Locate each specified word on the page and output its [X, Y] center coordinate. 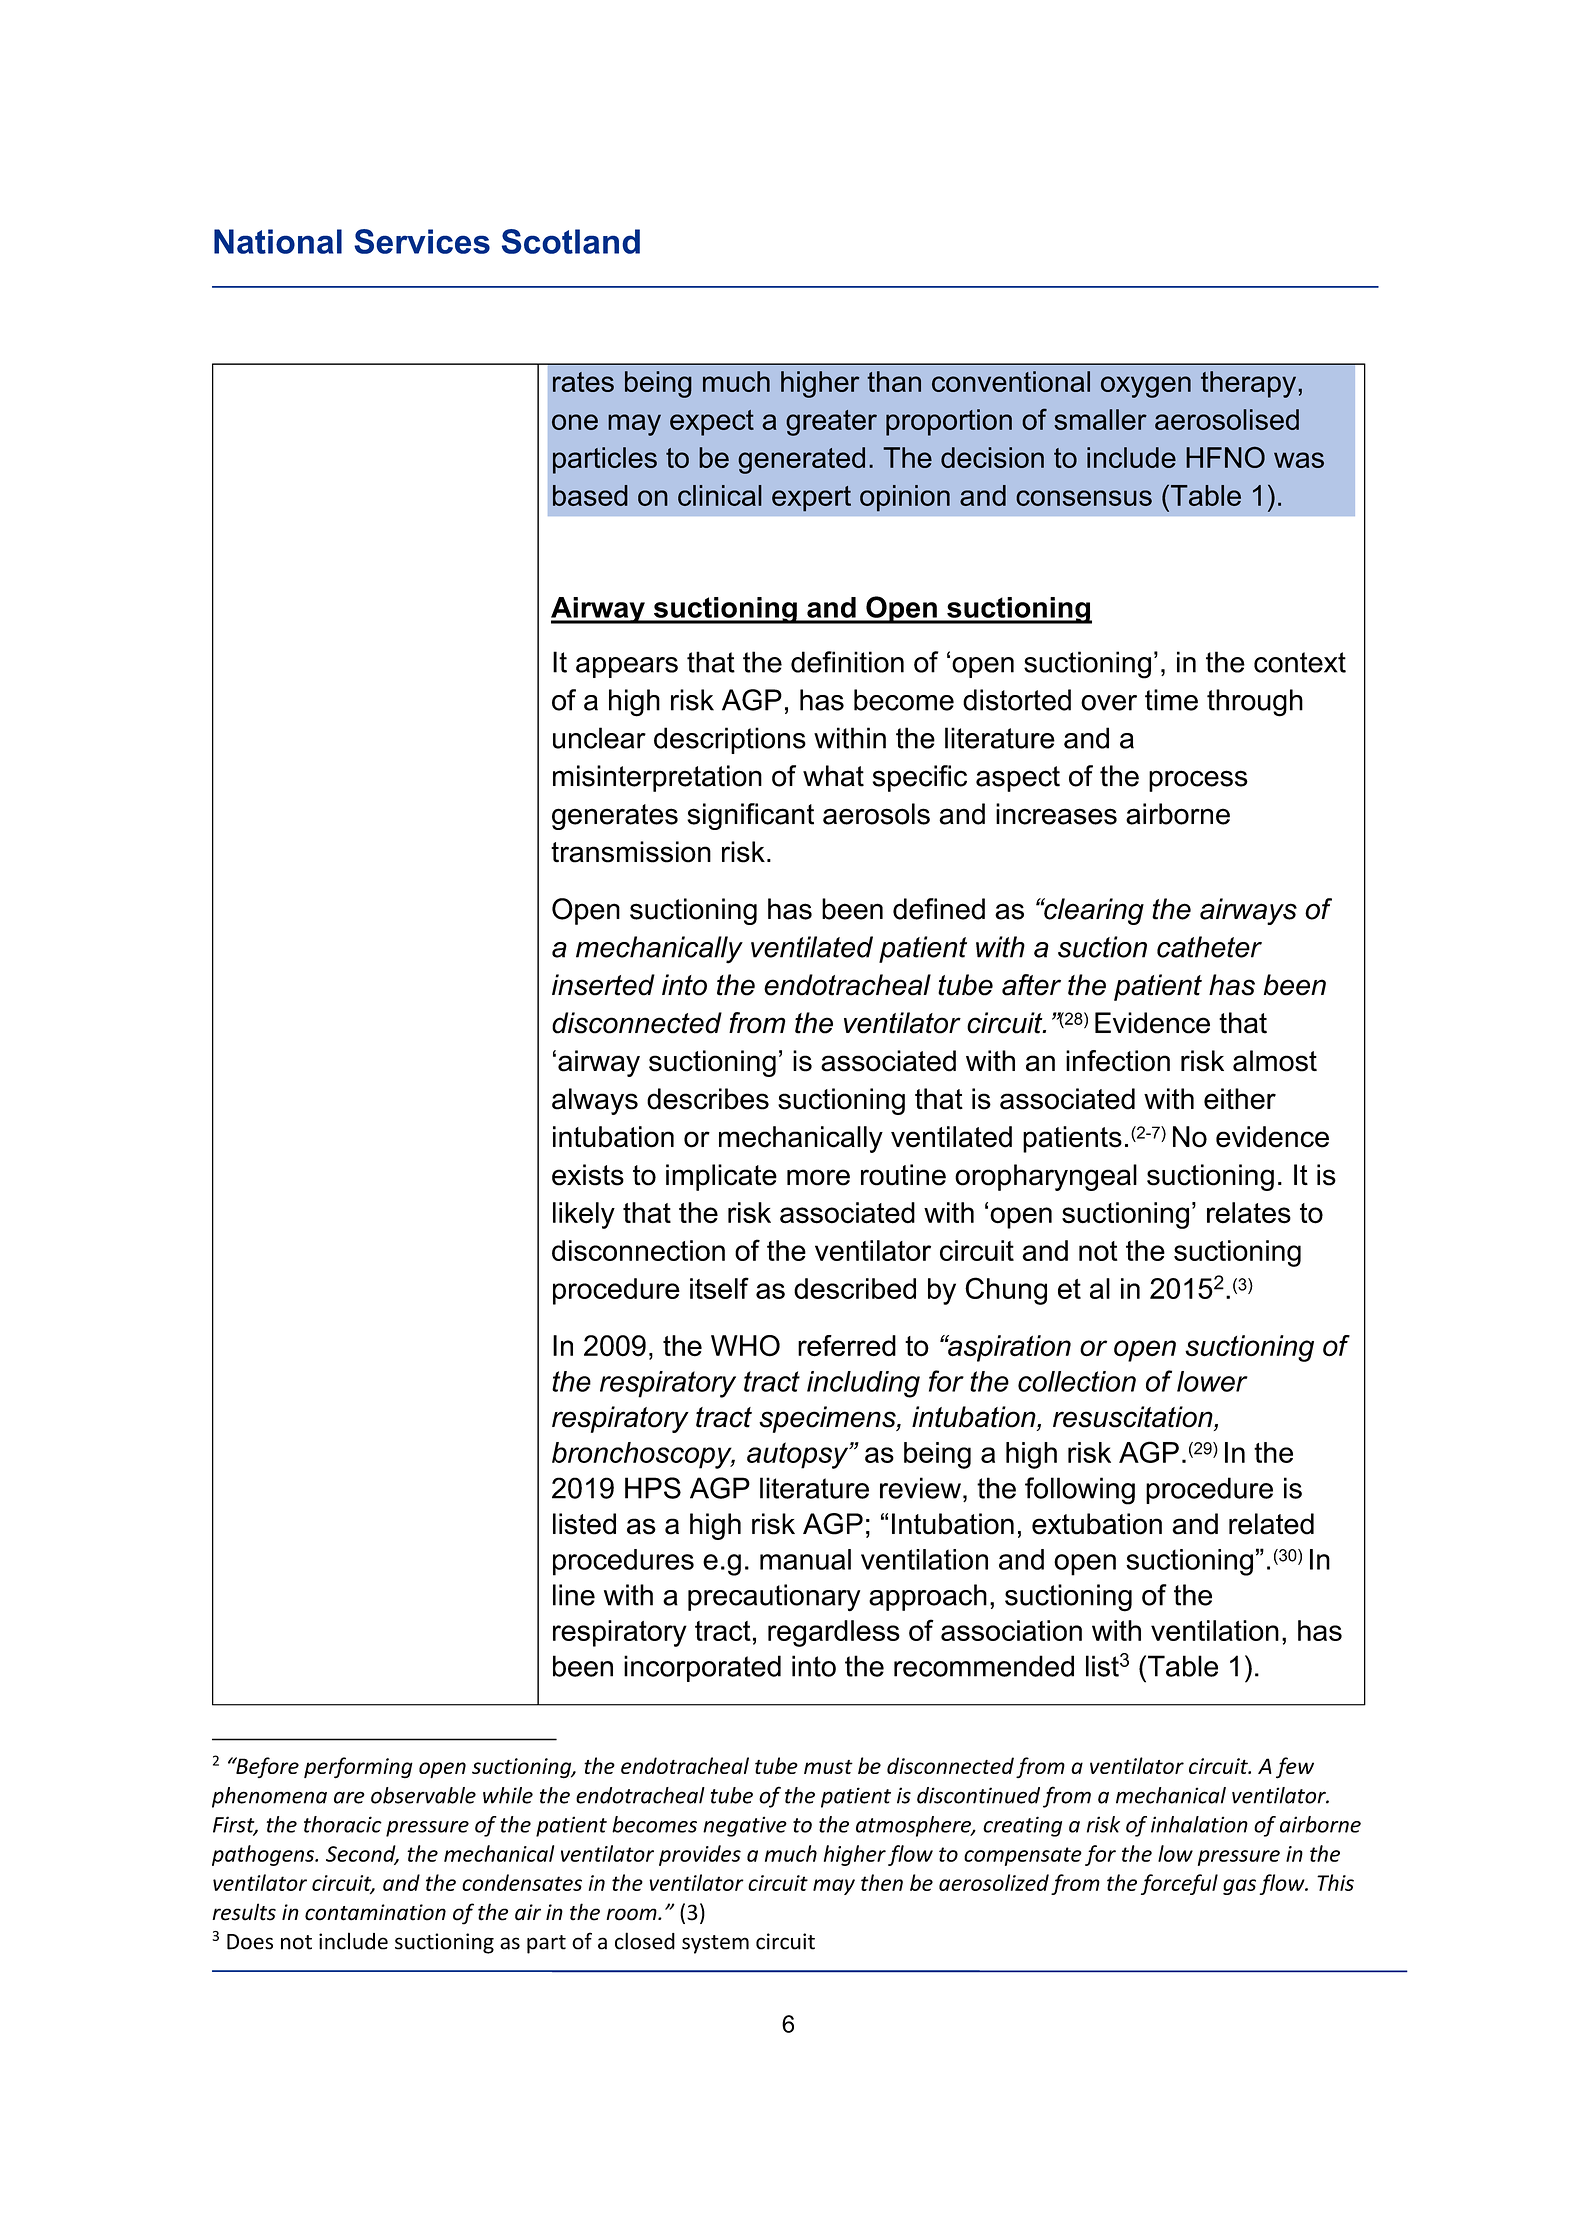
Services [422, 241]
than [894, 381]
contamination [375, 1912]
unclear [599, 738]
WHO [745, 1346]
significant [750, 816]
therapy [1250, 384]
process [1198, 781]
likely [584, 1215]
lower [1212, 1381]
